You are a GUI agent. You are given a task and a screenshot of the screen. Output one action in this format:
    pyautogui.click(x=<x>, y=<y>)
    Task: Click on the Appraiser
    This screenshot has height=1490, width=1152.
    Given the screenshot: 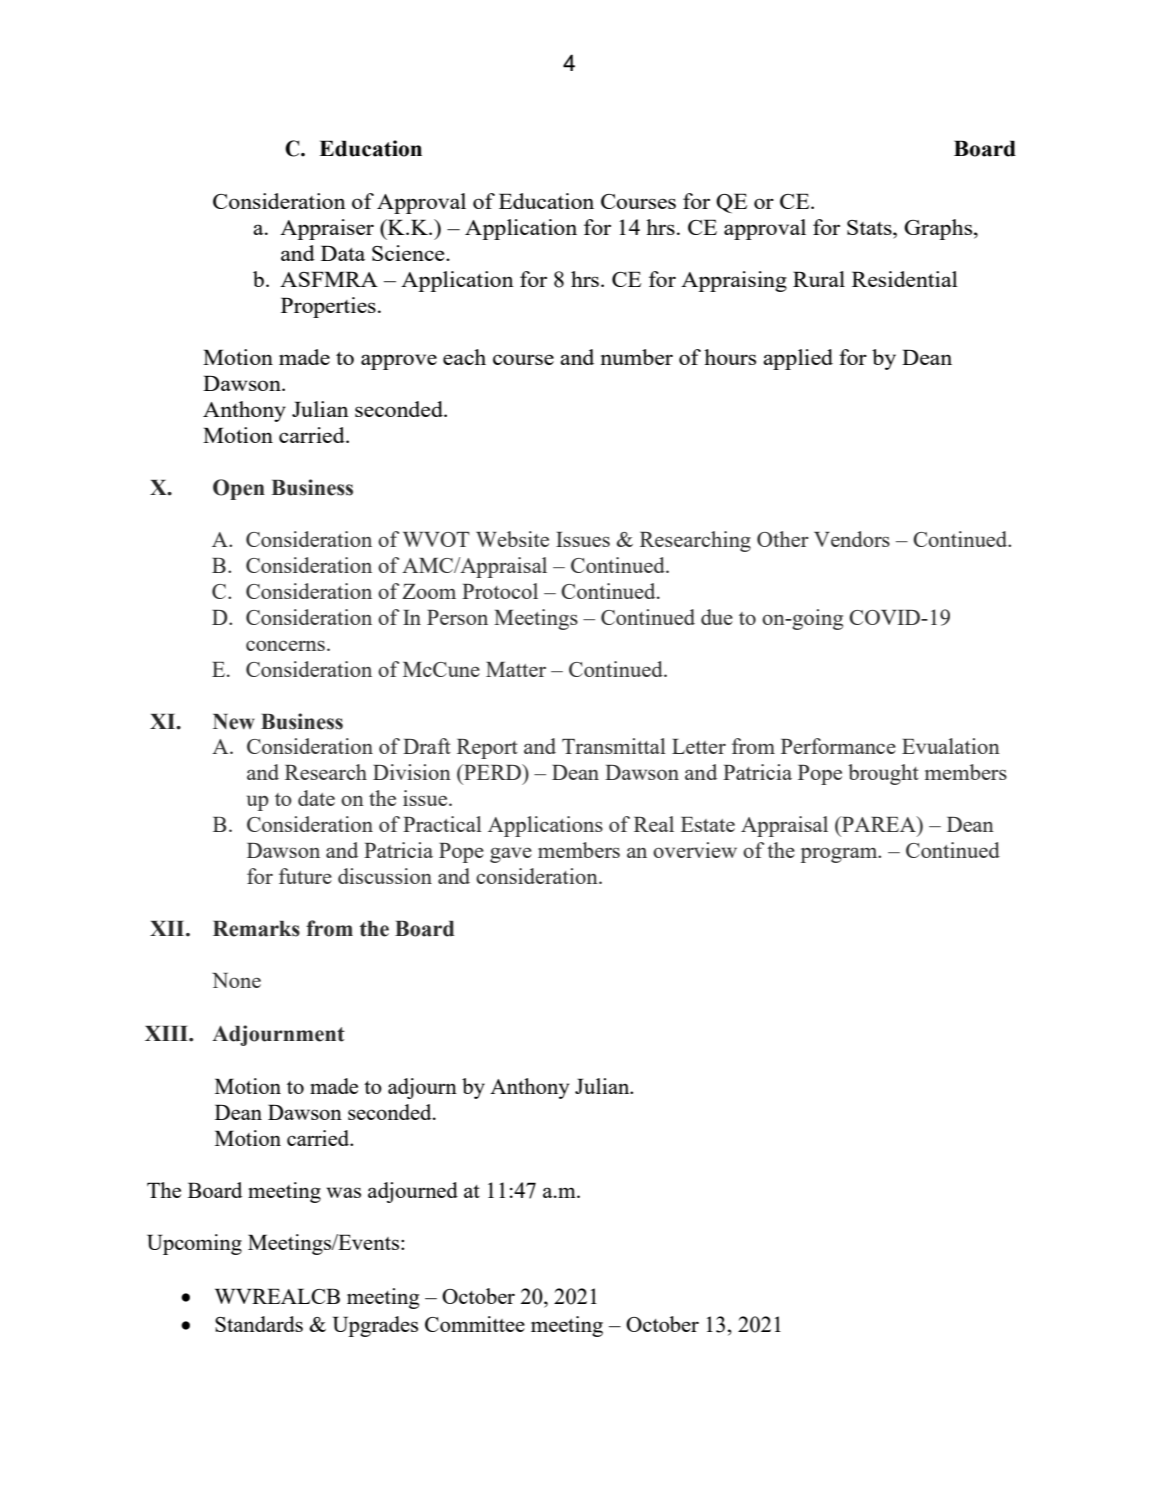 What is the action you would take?
    pyautogui.click(x=327, y=229)
